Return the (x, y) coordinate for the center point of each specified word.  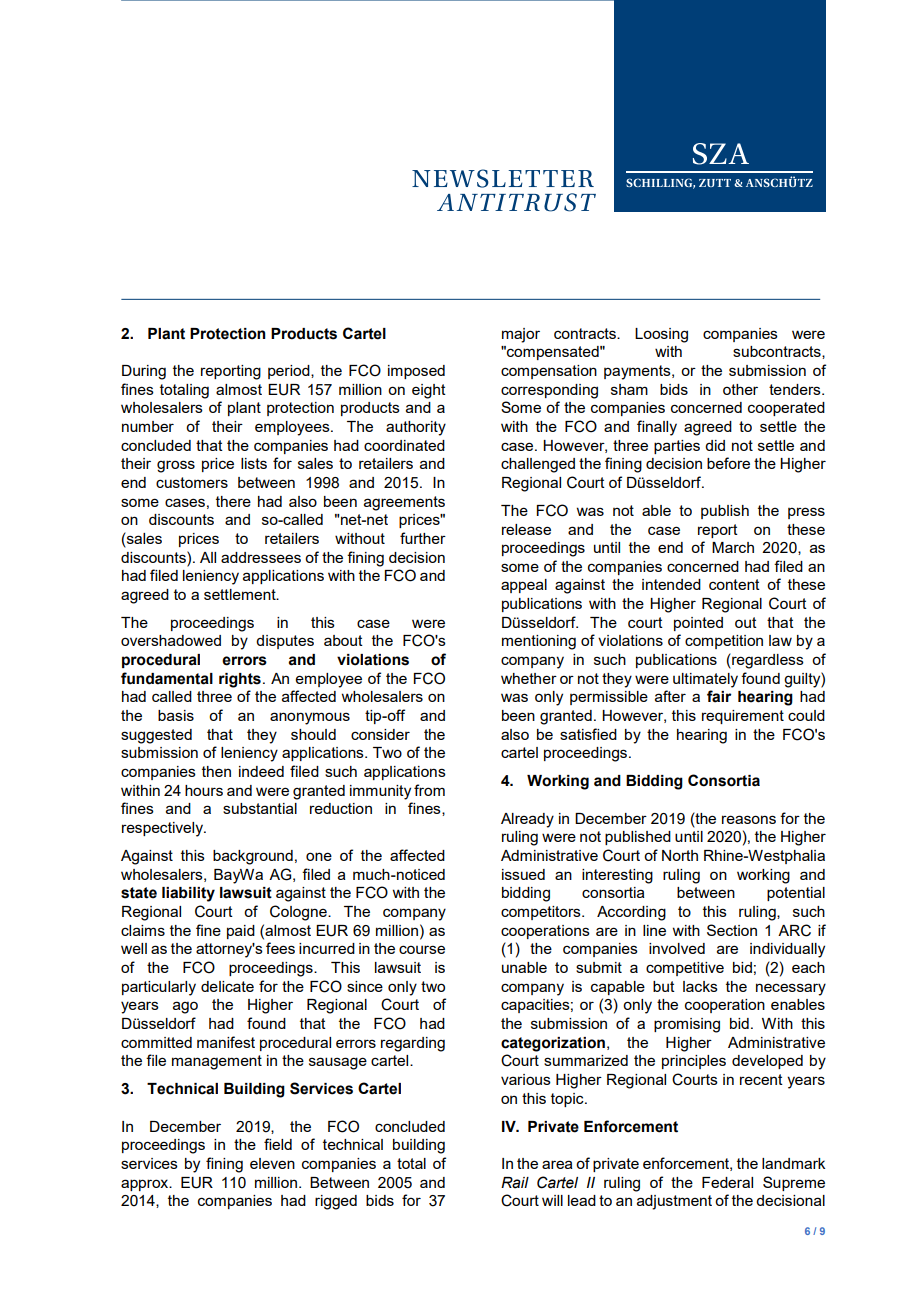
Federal (727, 1182)
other (740, 389)
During (144, 372)
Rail (515, 1183)
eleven (272, 1163)
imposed (416, 372)
